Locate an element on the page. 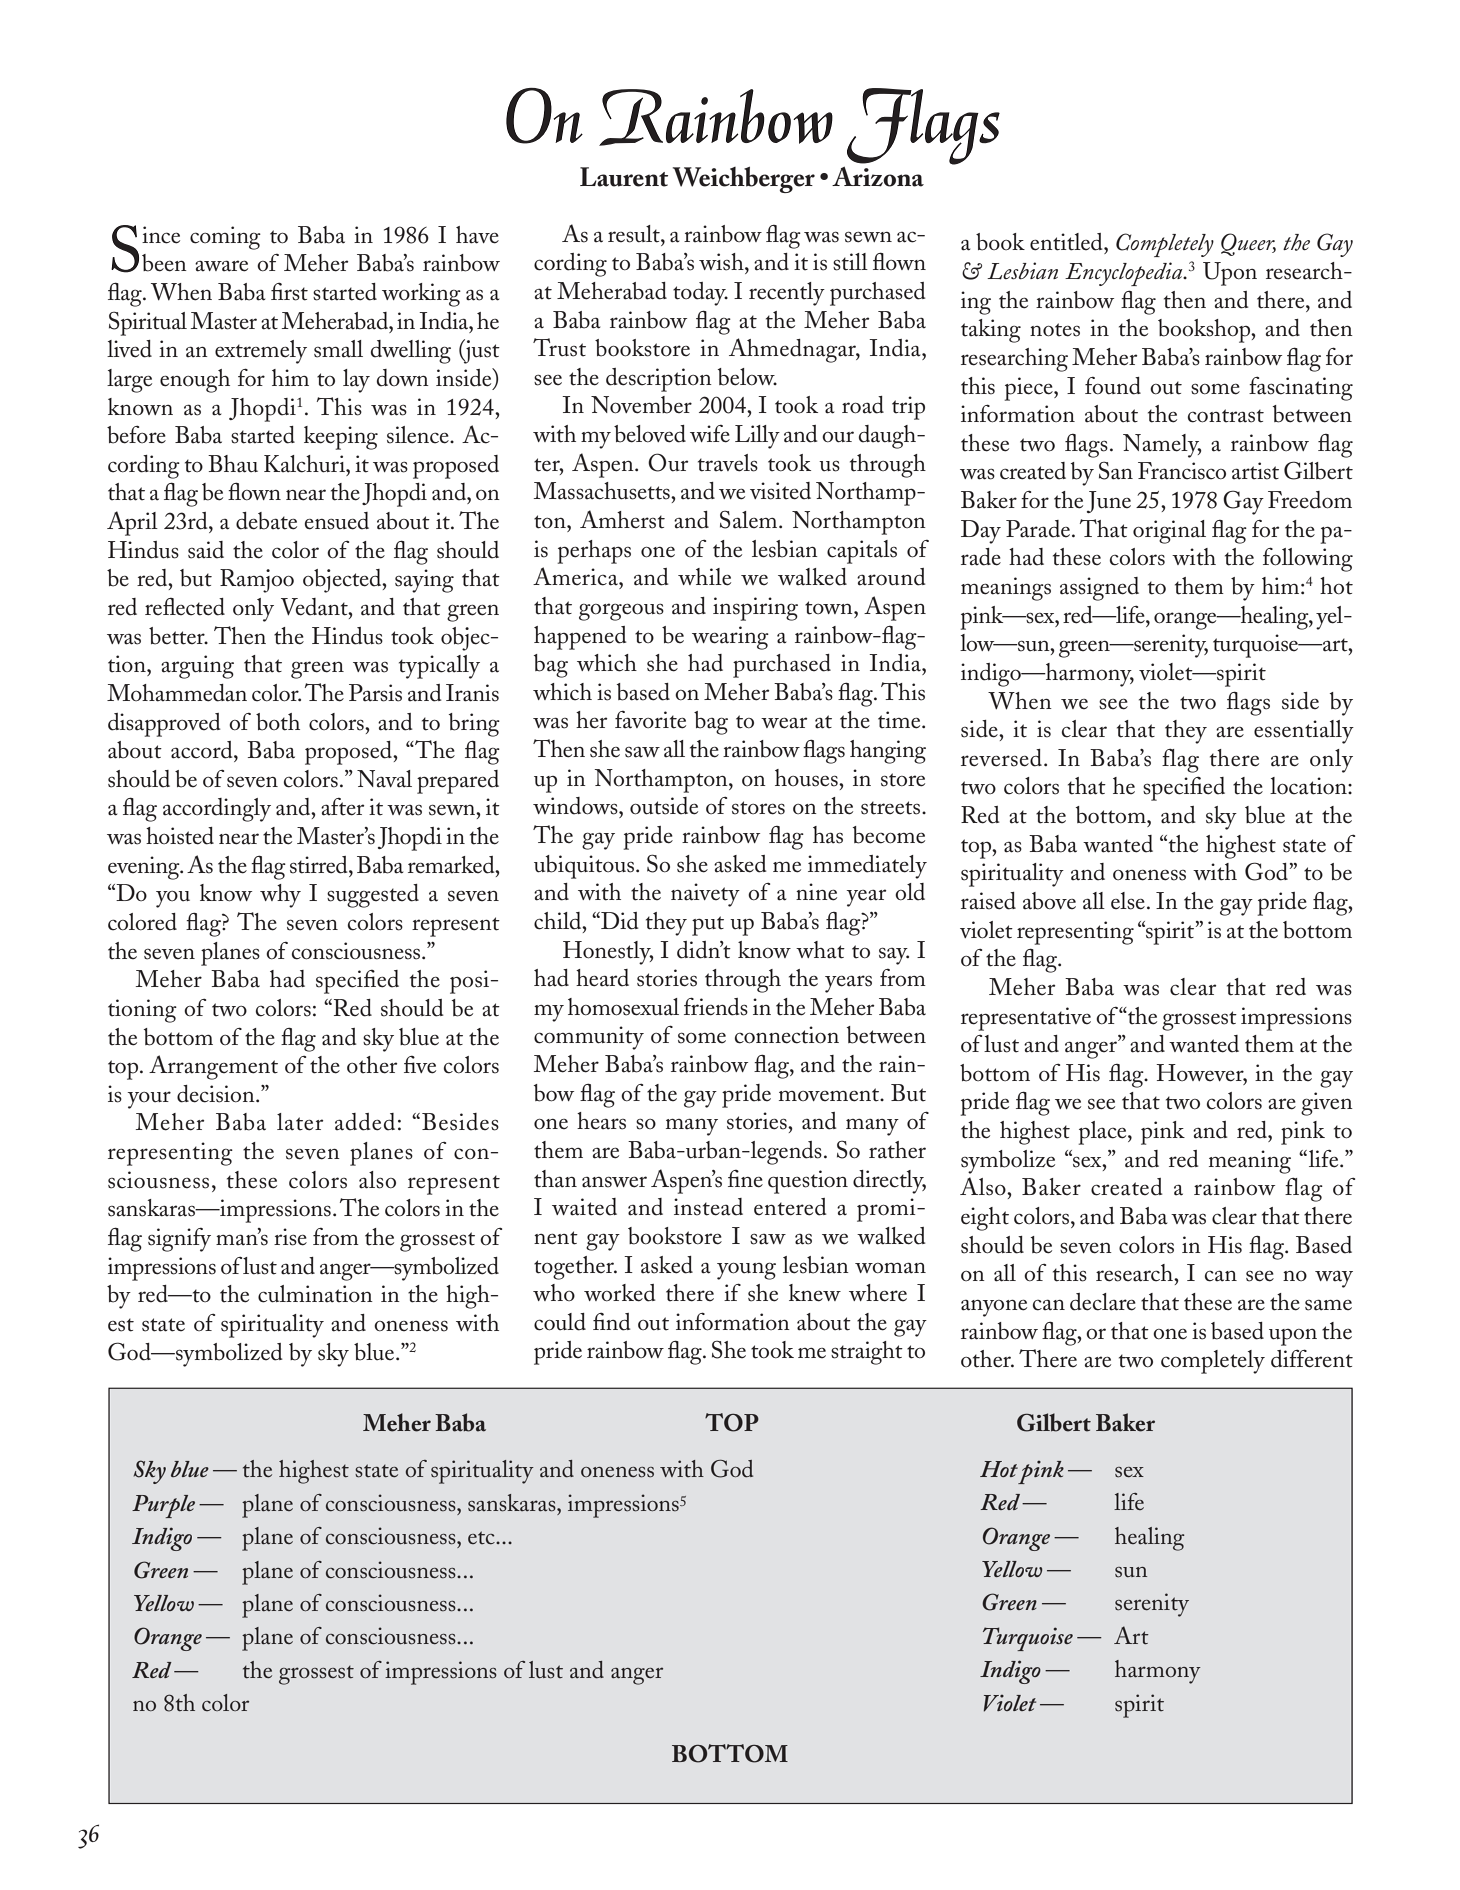  Queer is located at coordinates (1248, 244).
